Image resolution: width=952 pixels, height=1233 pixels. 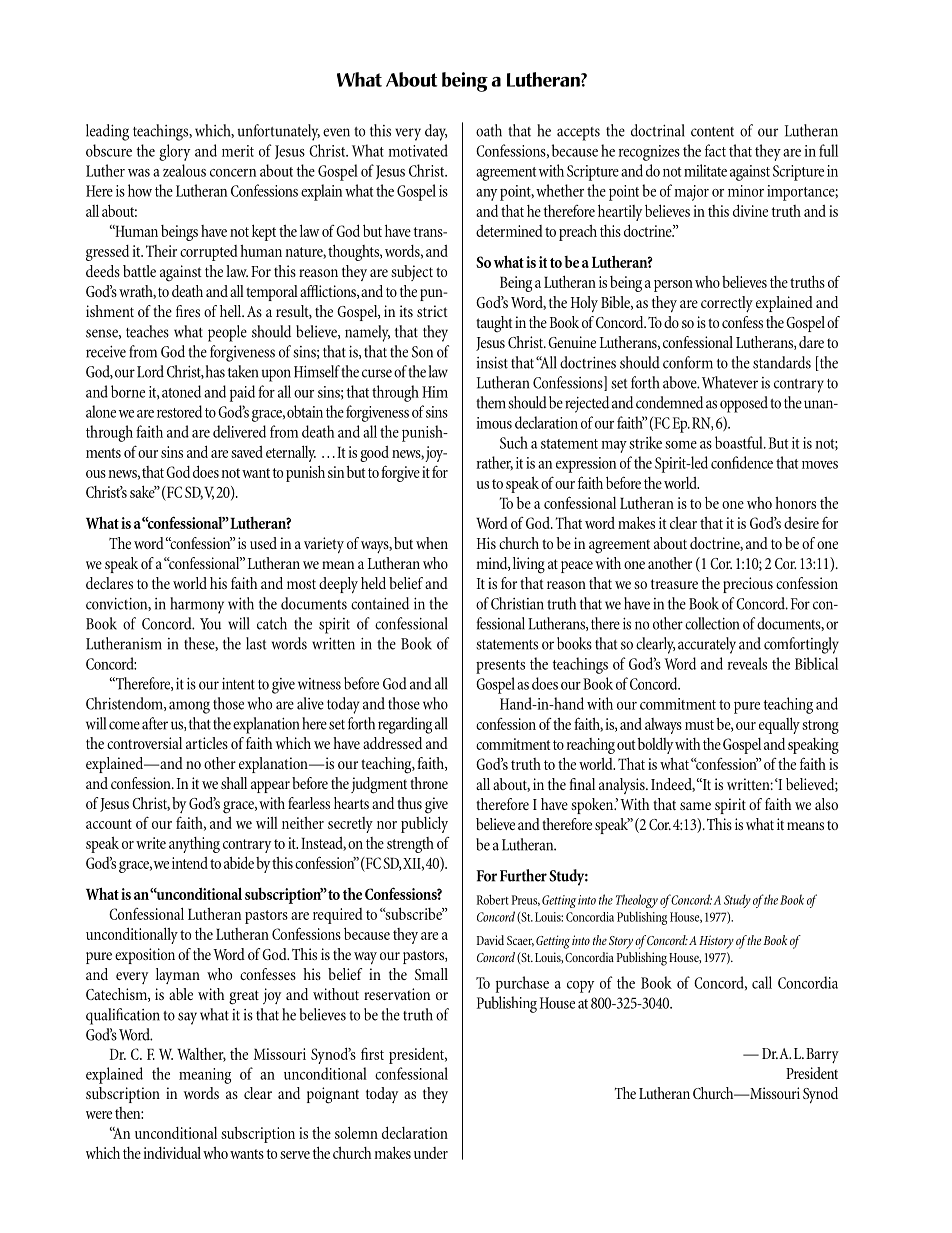 I want to click on Robert, so click(x=493, y=899).
